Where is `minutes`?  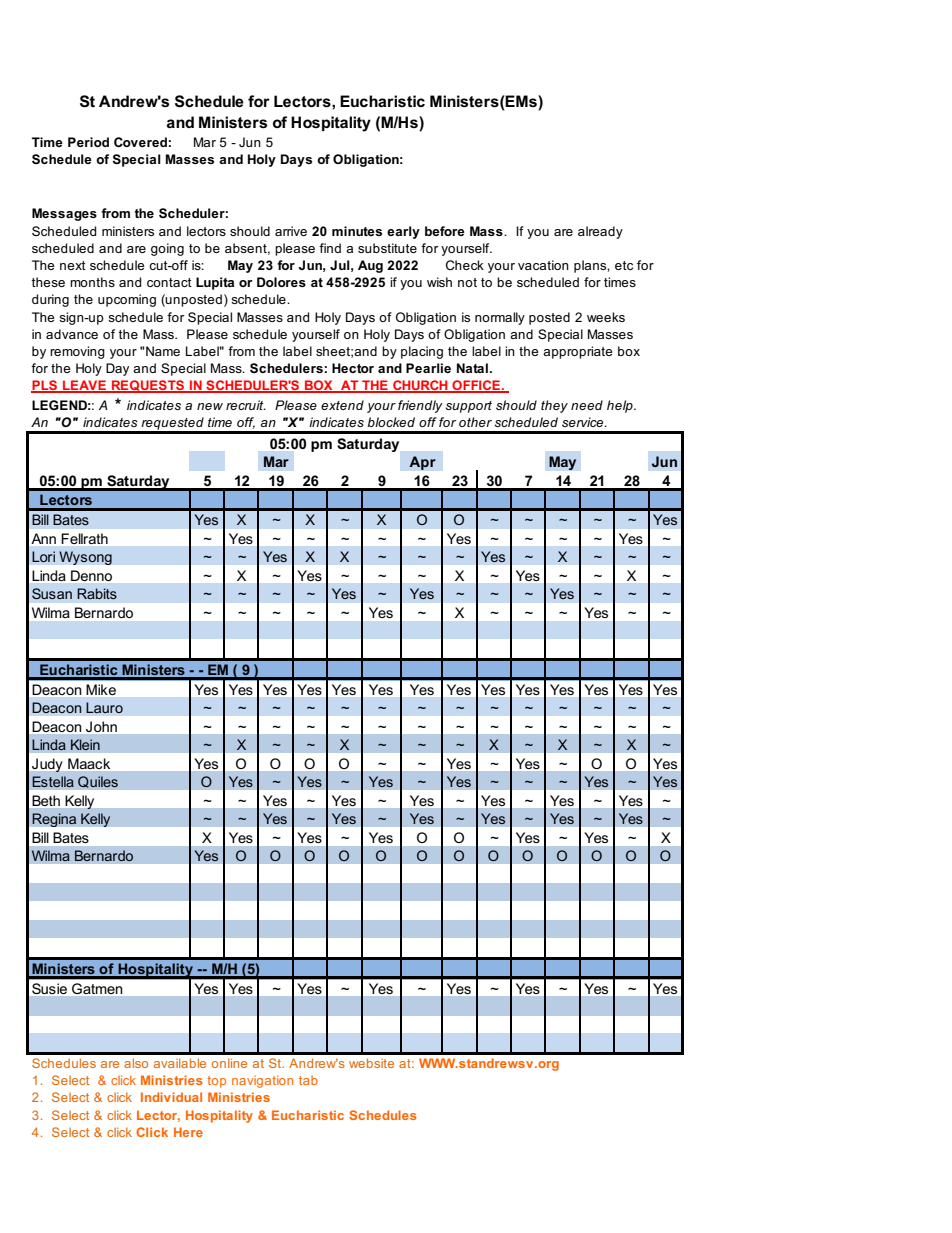 minutes is located at coordinates (357, 231).
